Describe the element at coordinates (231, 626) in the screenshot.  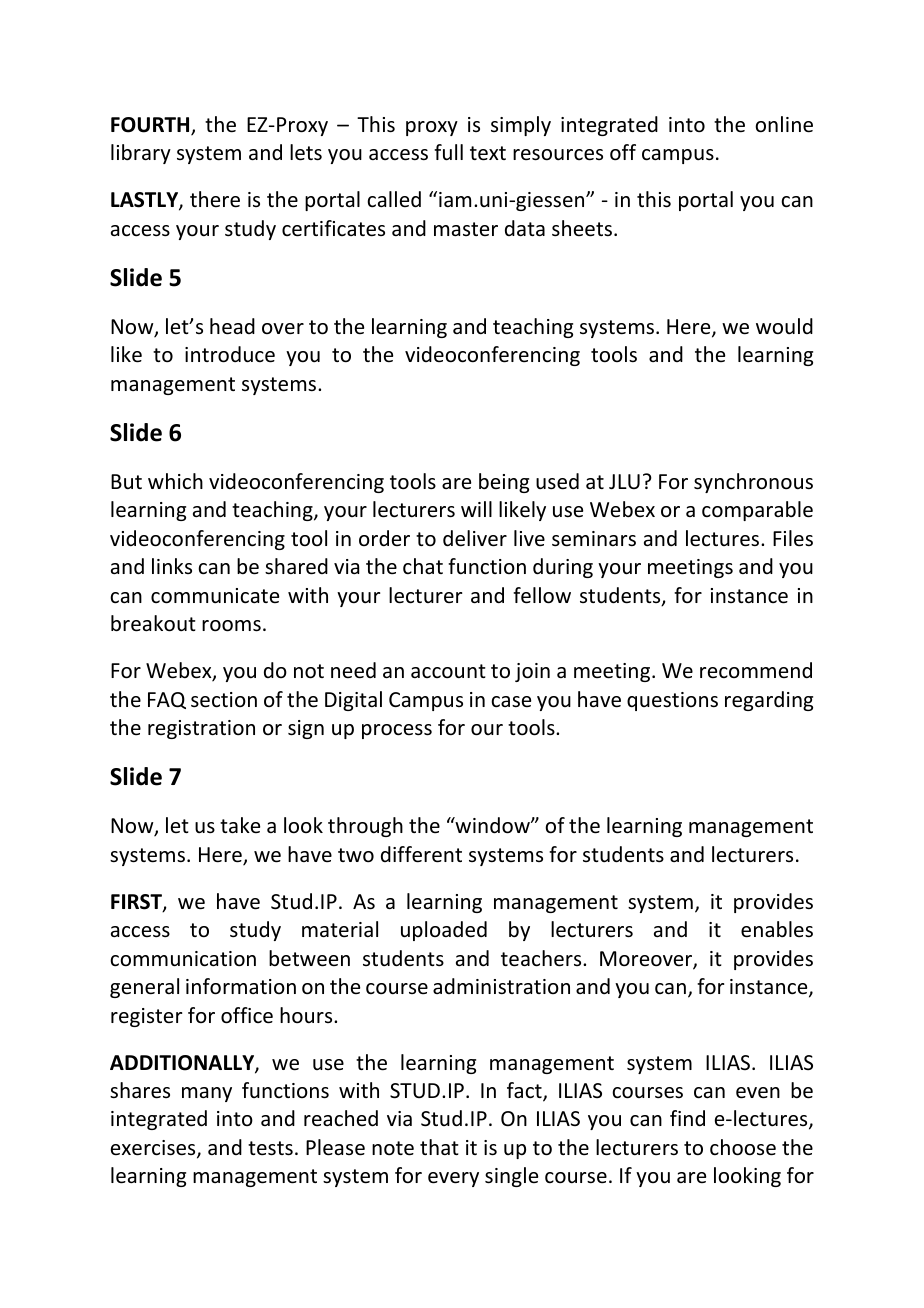
I see `rooms` at that location.
